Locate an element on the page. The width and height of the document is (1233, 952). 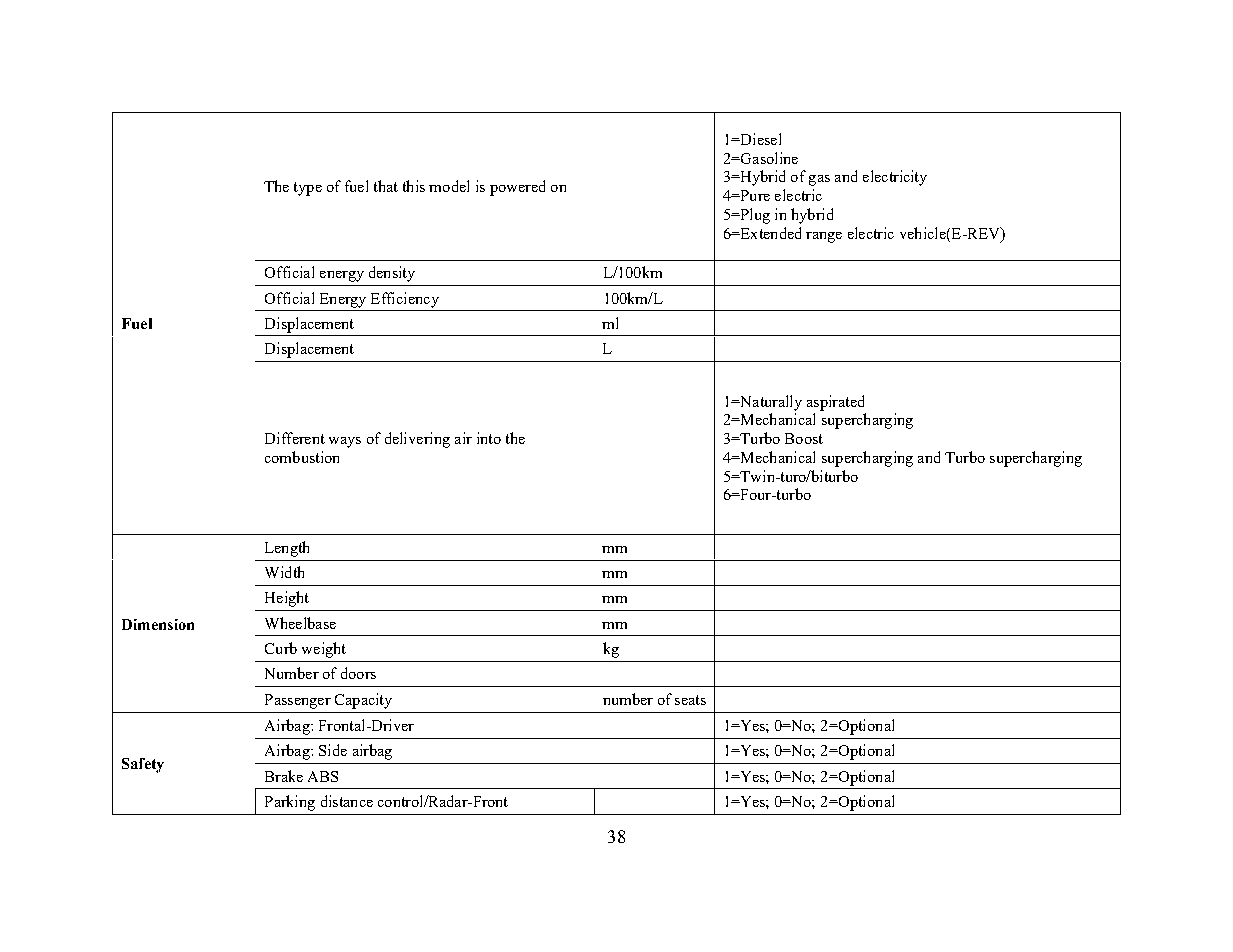
Width is located at coordinates (284, 572).
